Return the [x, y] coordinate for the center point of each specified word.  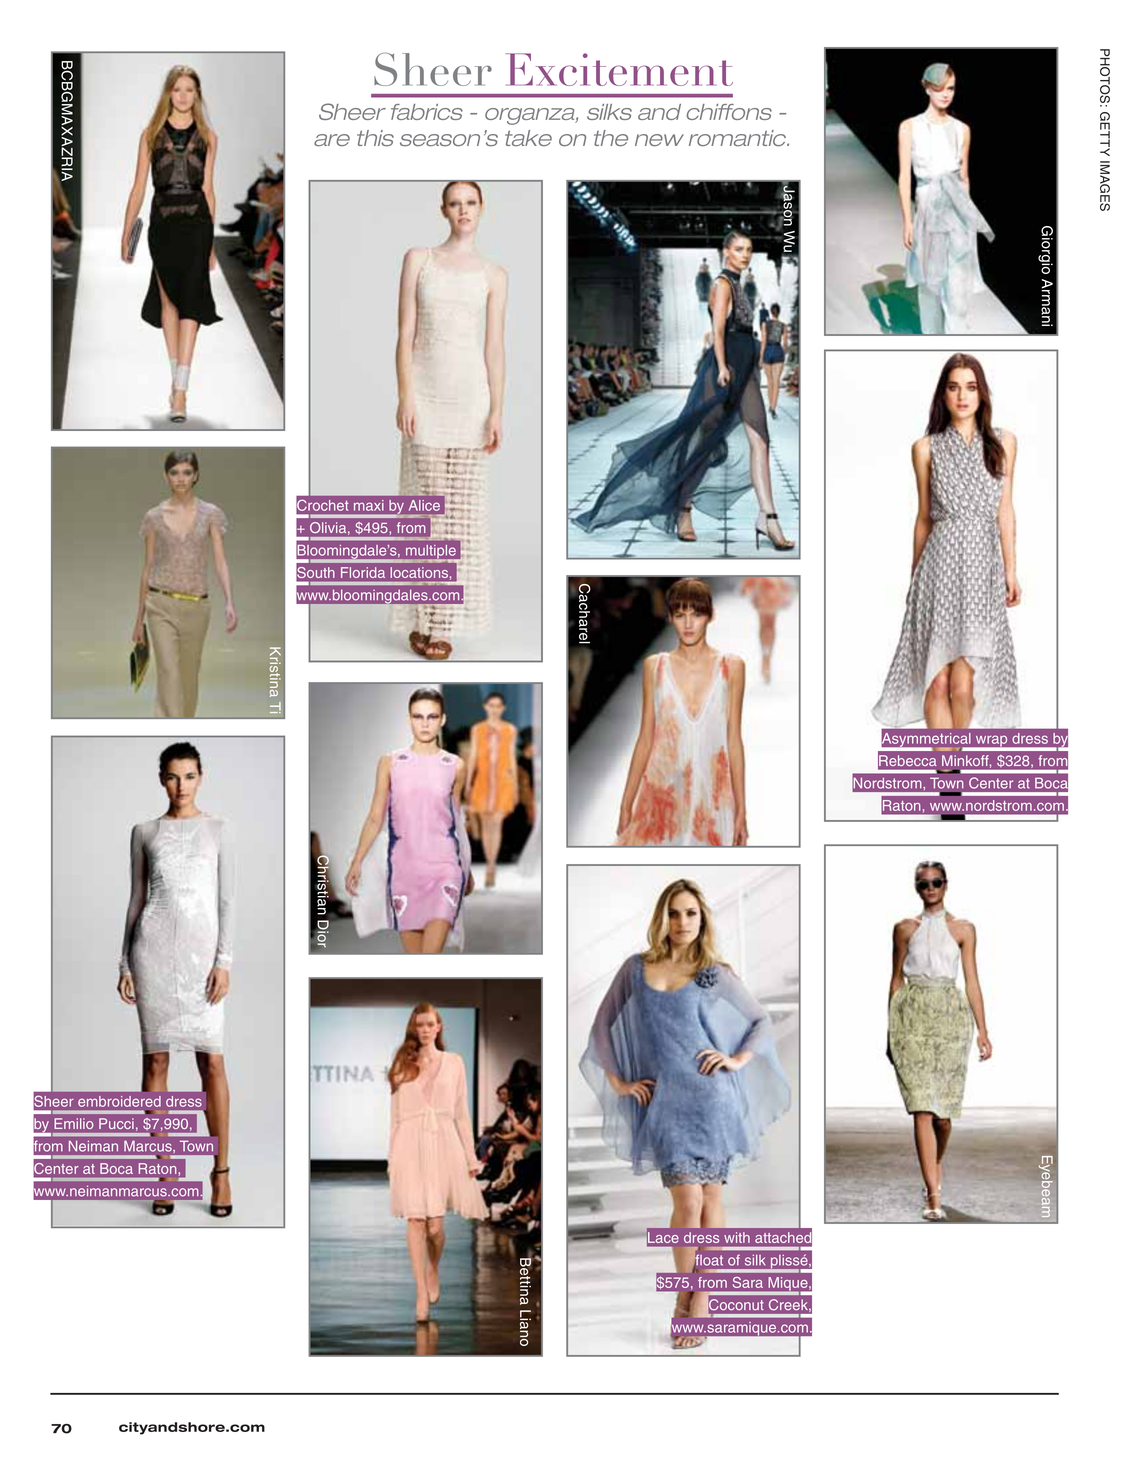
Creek [789, 1305]
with [737, 1237]
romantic [739, 138]
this [375, 138]
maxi [368, 505]
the [611, 138]
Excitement [619, 69]
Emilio [73, 1123]
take [528, 138]
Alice [424, 505]
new [659, 140]
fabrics [427, 112]
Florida [363, 572]
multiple [432, 553]
